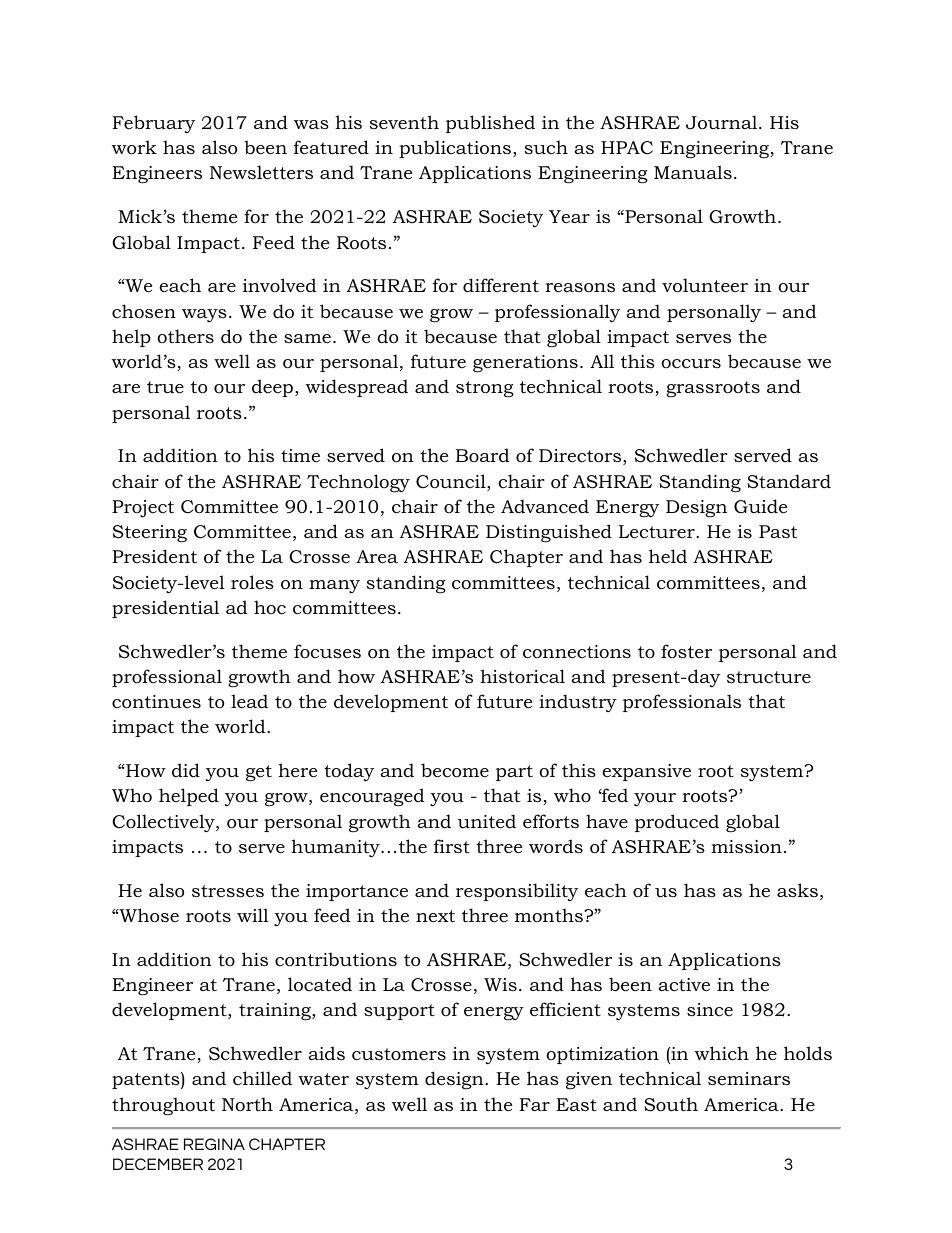 This screenshot has height=1233, width=952. Describe the element at coordinates (261, 172) in the screenshot. I see `Newsletters` at that location.
